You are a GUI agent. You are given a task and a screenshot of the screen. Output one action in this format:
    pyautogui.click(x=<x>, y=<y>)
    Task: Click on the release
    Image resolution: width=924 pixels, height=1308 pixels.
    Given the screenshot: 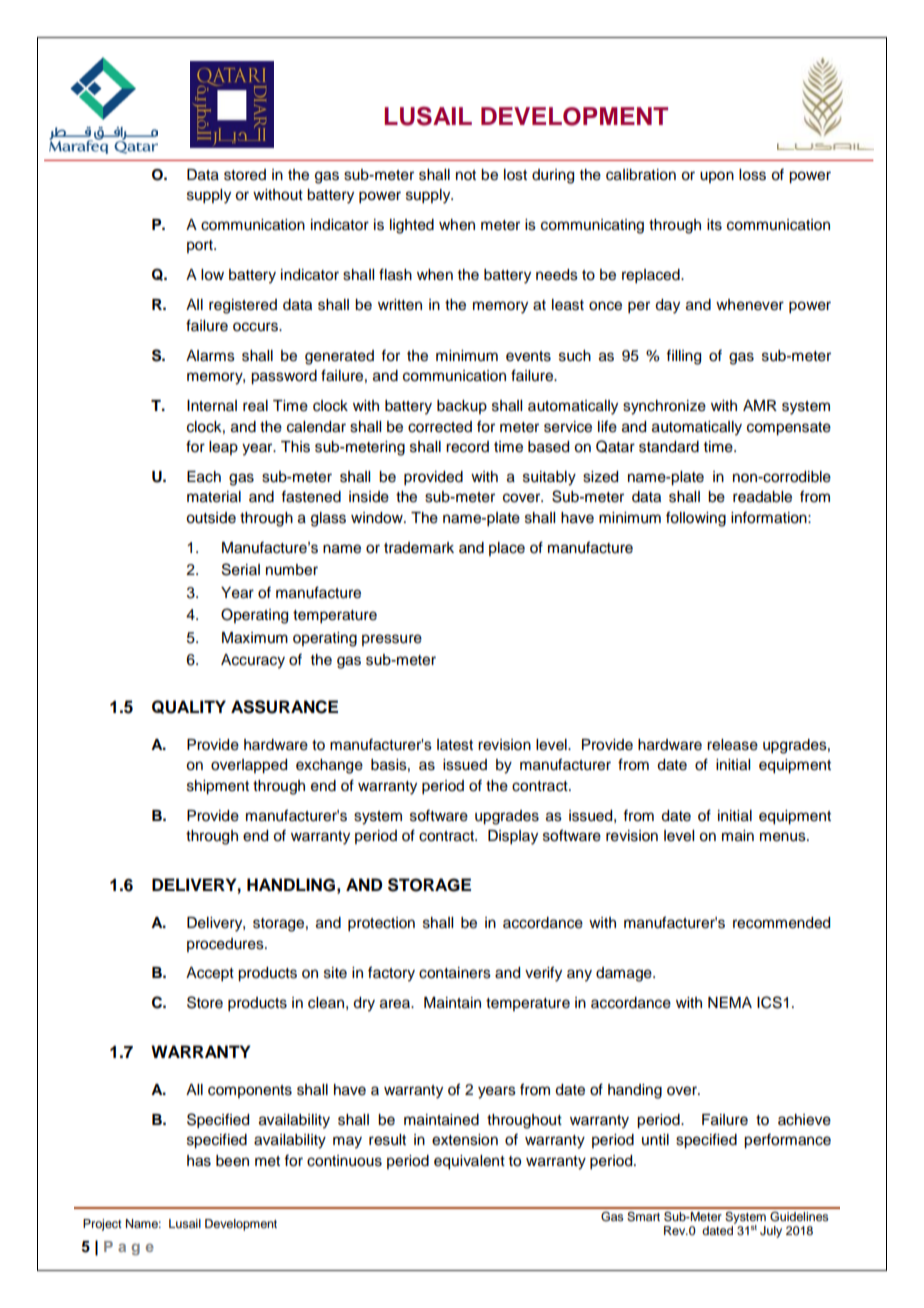 What is the action you would take?
    pyautogui.click(x=732, y=745)
